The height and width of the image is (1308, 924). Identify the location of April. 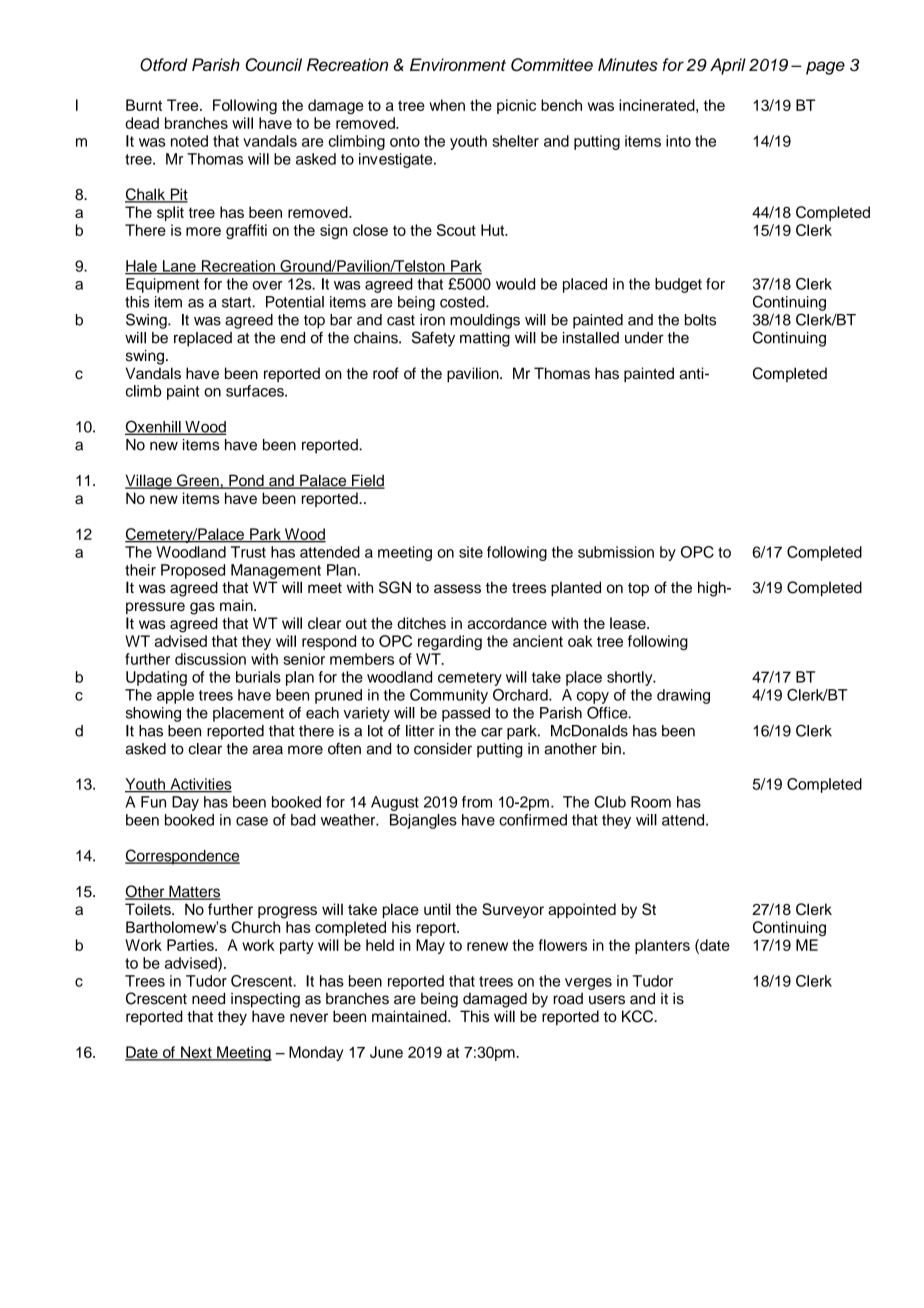
(728, 66).
